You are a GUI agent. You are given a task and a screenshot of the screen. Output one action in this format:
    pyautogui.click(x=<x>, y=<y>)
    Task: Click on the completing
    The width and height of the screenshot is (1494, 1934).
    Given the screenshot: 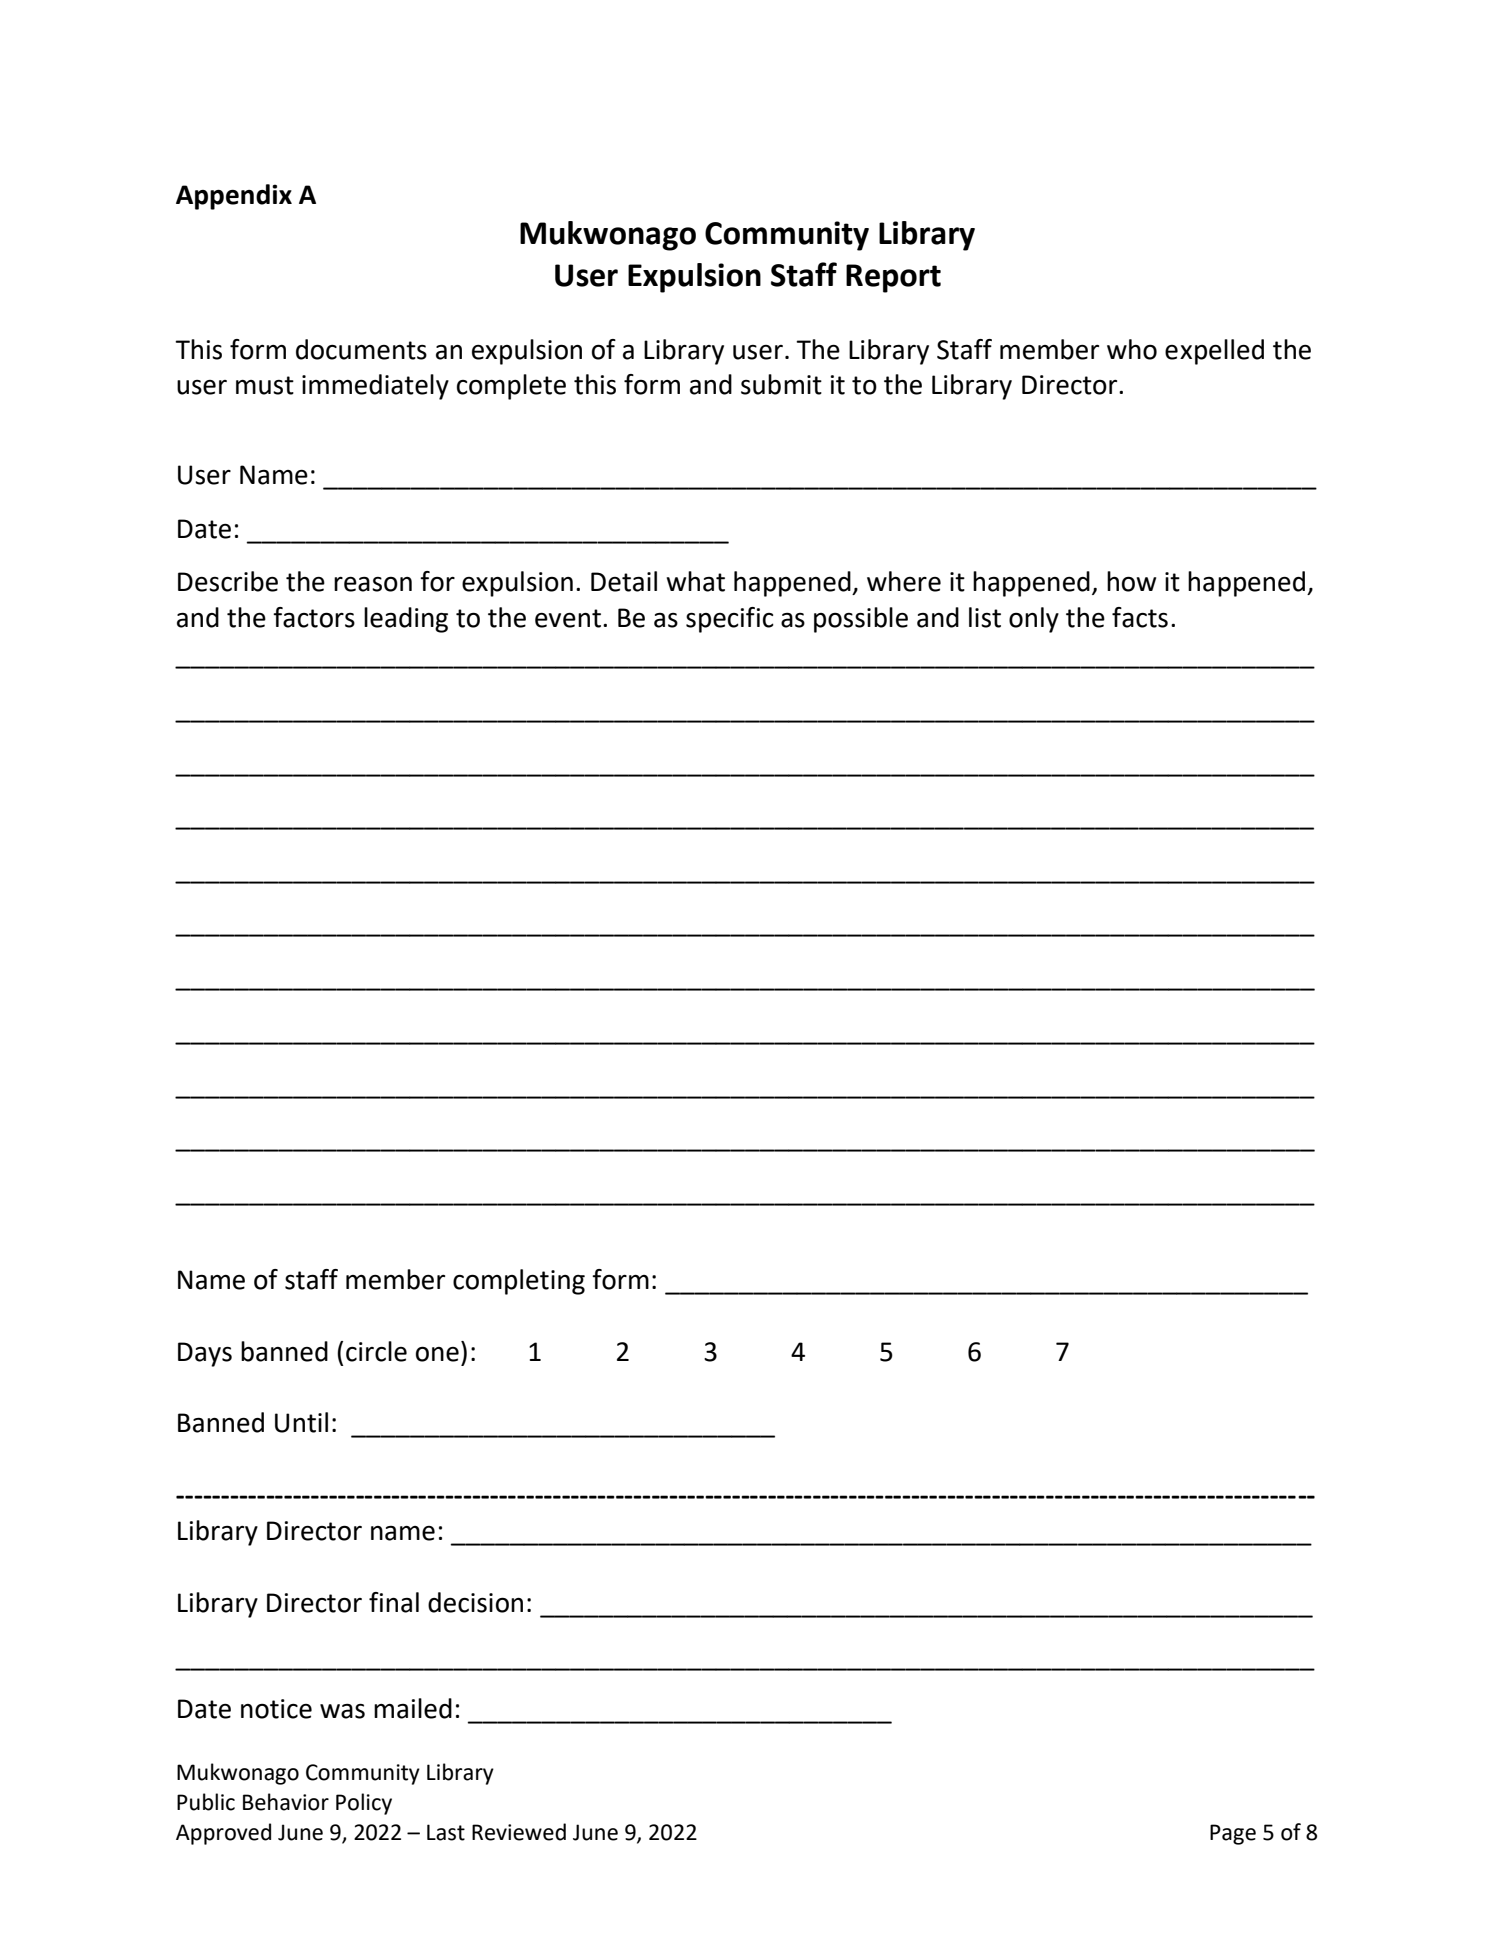 What is the action you would take?
    pyautogui.click(x=519, y=1282)
